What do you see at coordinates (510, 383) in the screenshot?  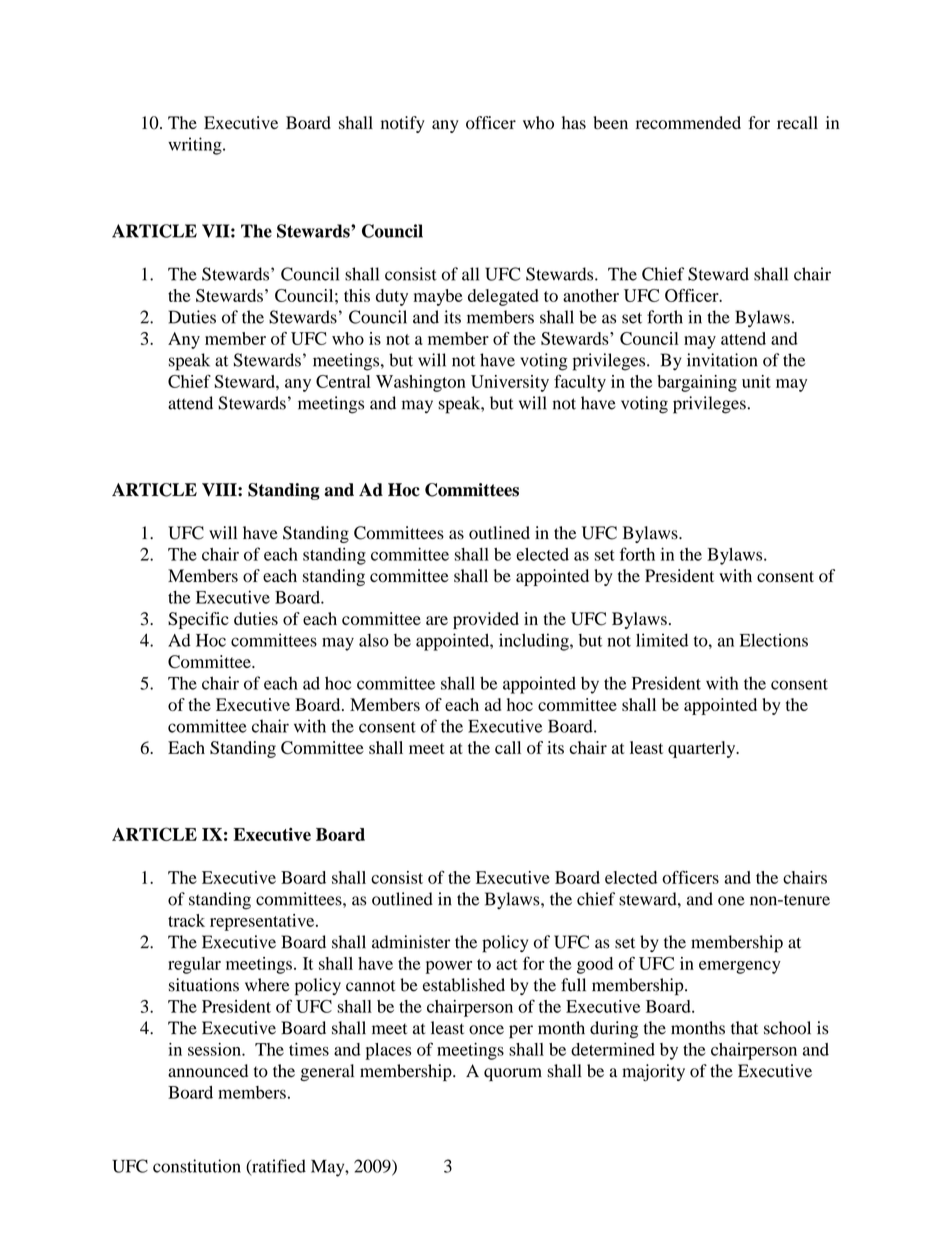 I see `University` at bounding box center [510, 383].
